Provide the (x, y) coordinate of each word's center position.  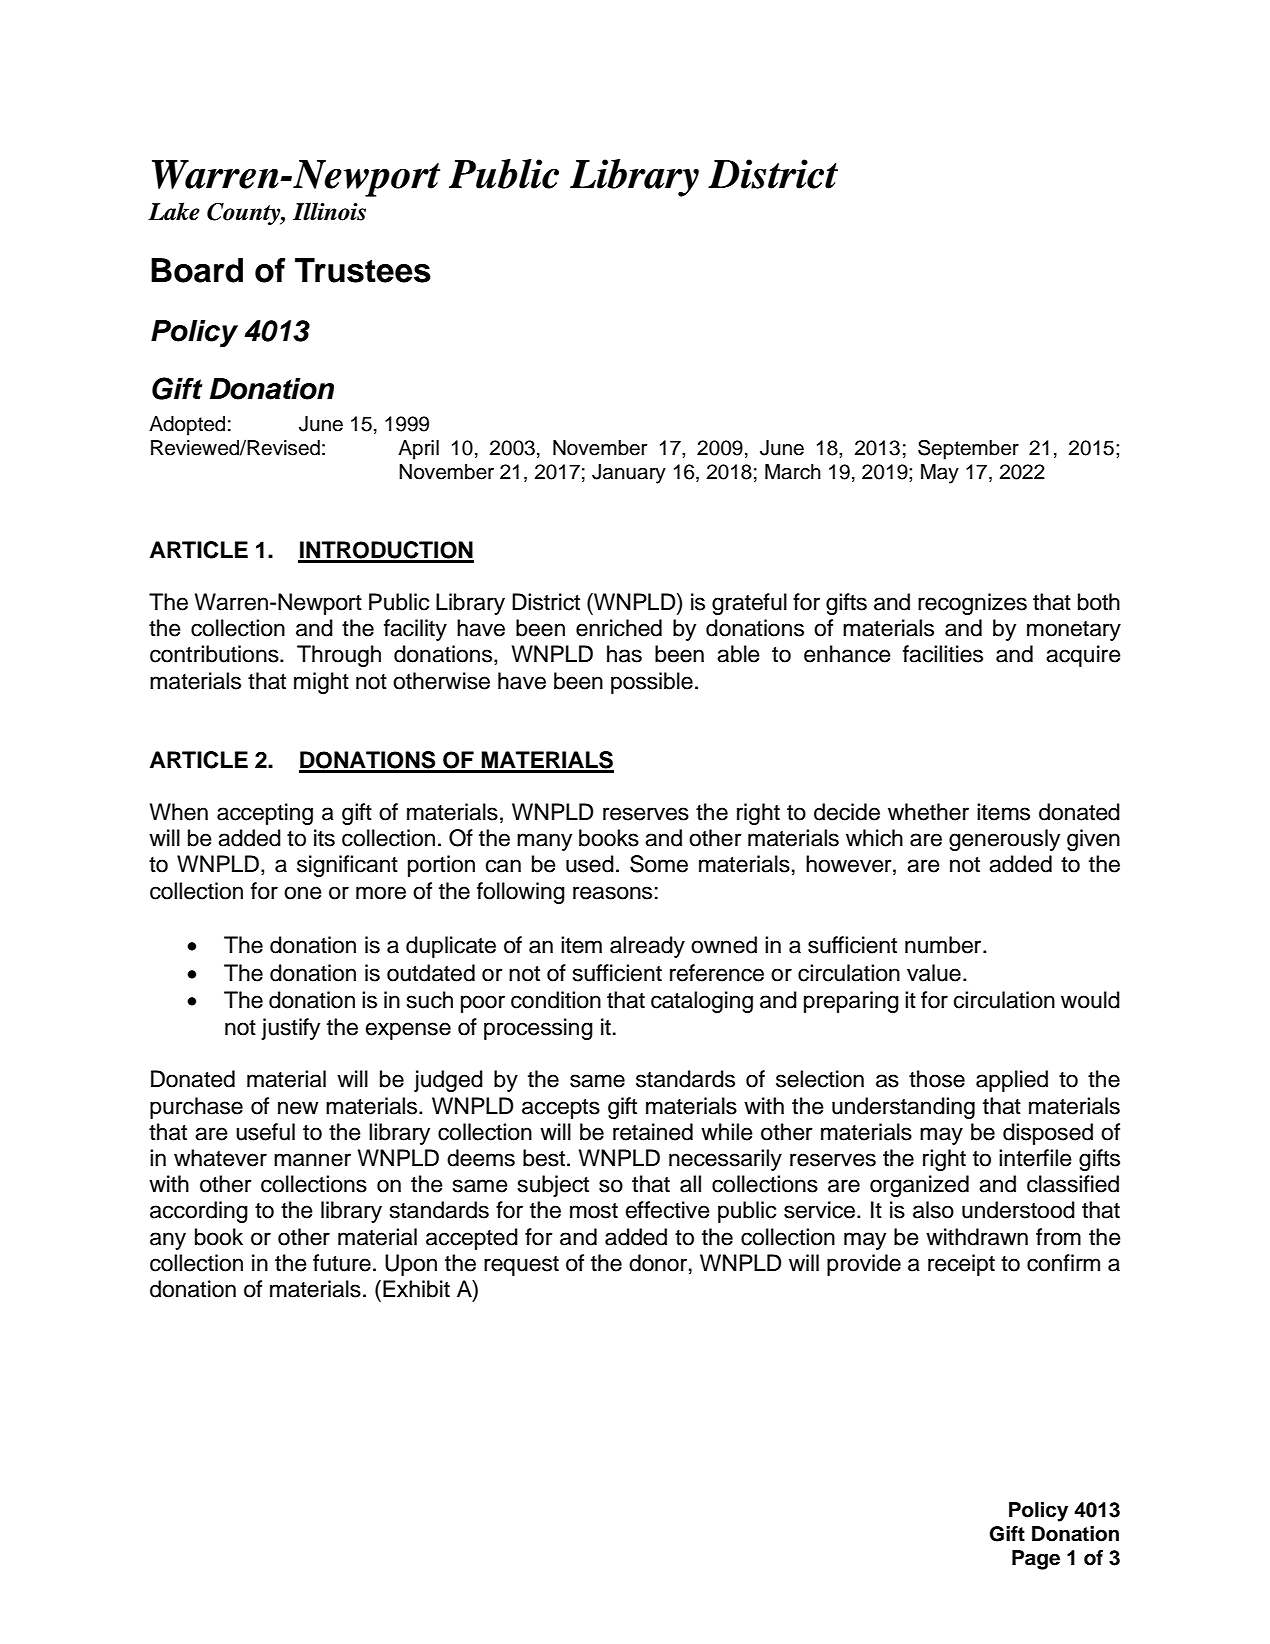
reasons (612, 893)
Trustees (363, 270)
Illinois (329, 211)
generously (1004, 840)
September (968, 449)
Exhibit (416, 1289)
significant (347, 866)
